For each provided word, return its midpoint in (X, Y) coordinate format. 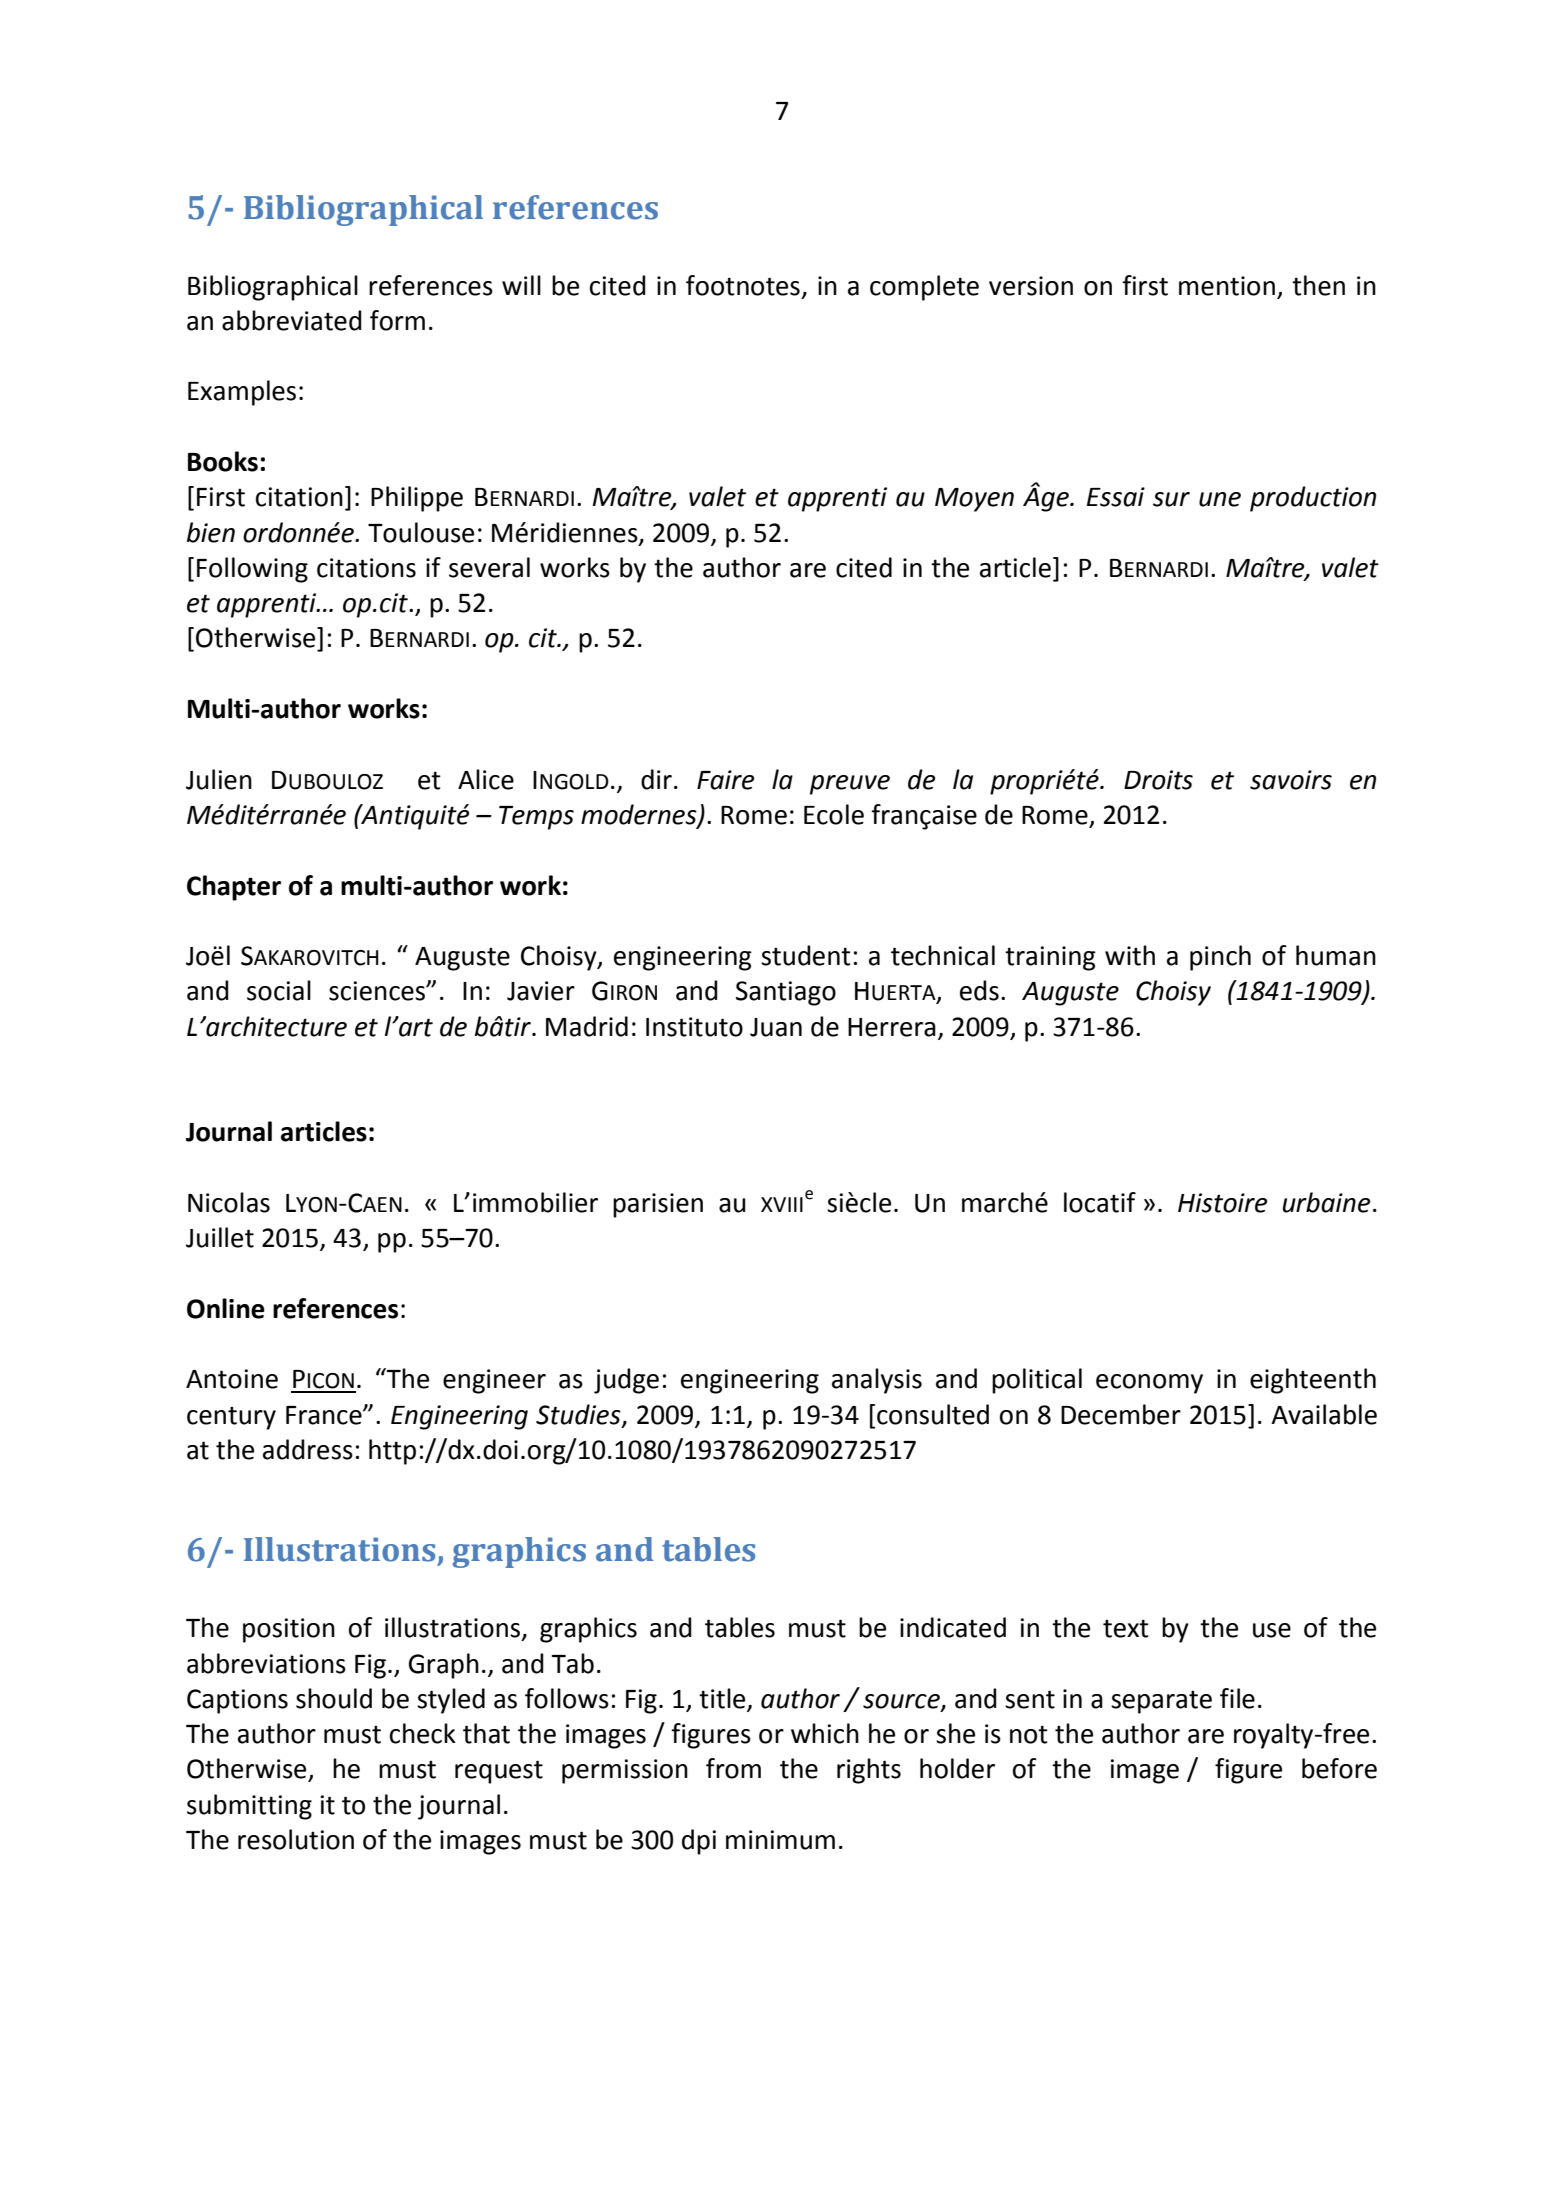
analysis (877, 1381)
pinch (1220, 958)
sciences (378, 991)
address (308, 1449)
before (1339, 1768)
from (733, 1768)
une (1220, 499)
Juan (776, 1027)
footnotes (743, 285)
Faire (726, 780)
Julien (219, 779)
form (397, 320)
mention (1227, 286)
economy (1149, 1384)
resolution (296, 1839)
